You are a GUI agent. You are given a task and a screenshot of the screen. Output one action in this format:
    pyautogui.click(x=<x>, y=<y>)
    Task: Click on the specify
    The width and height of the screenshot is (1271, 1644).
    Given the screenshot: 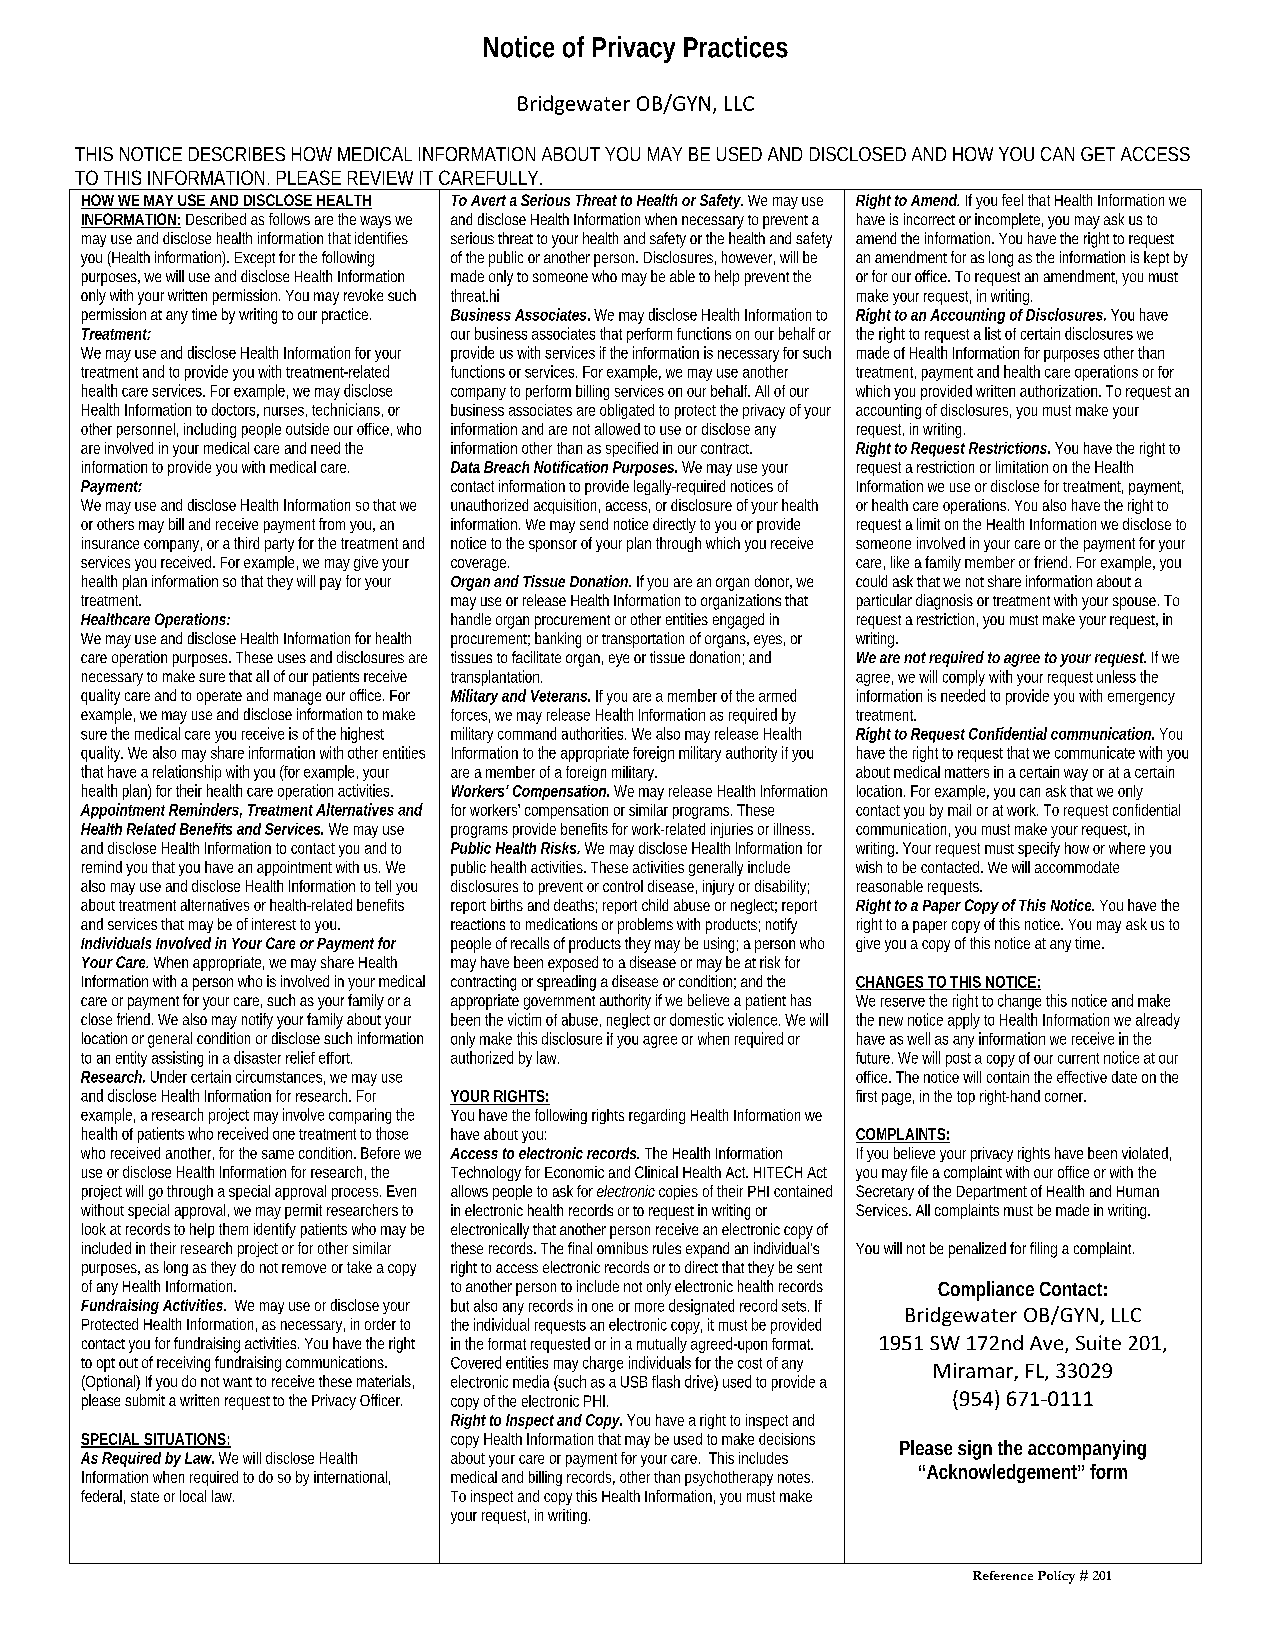 What is the action you would take?
    pyautogui.click(x=1039, y=849)
